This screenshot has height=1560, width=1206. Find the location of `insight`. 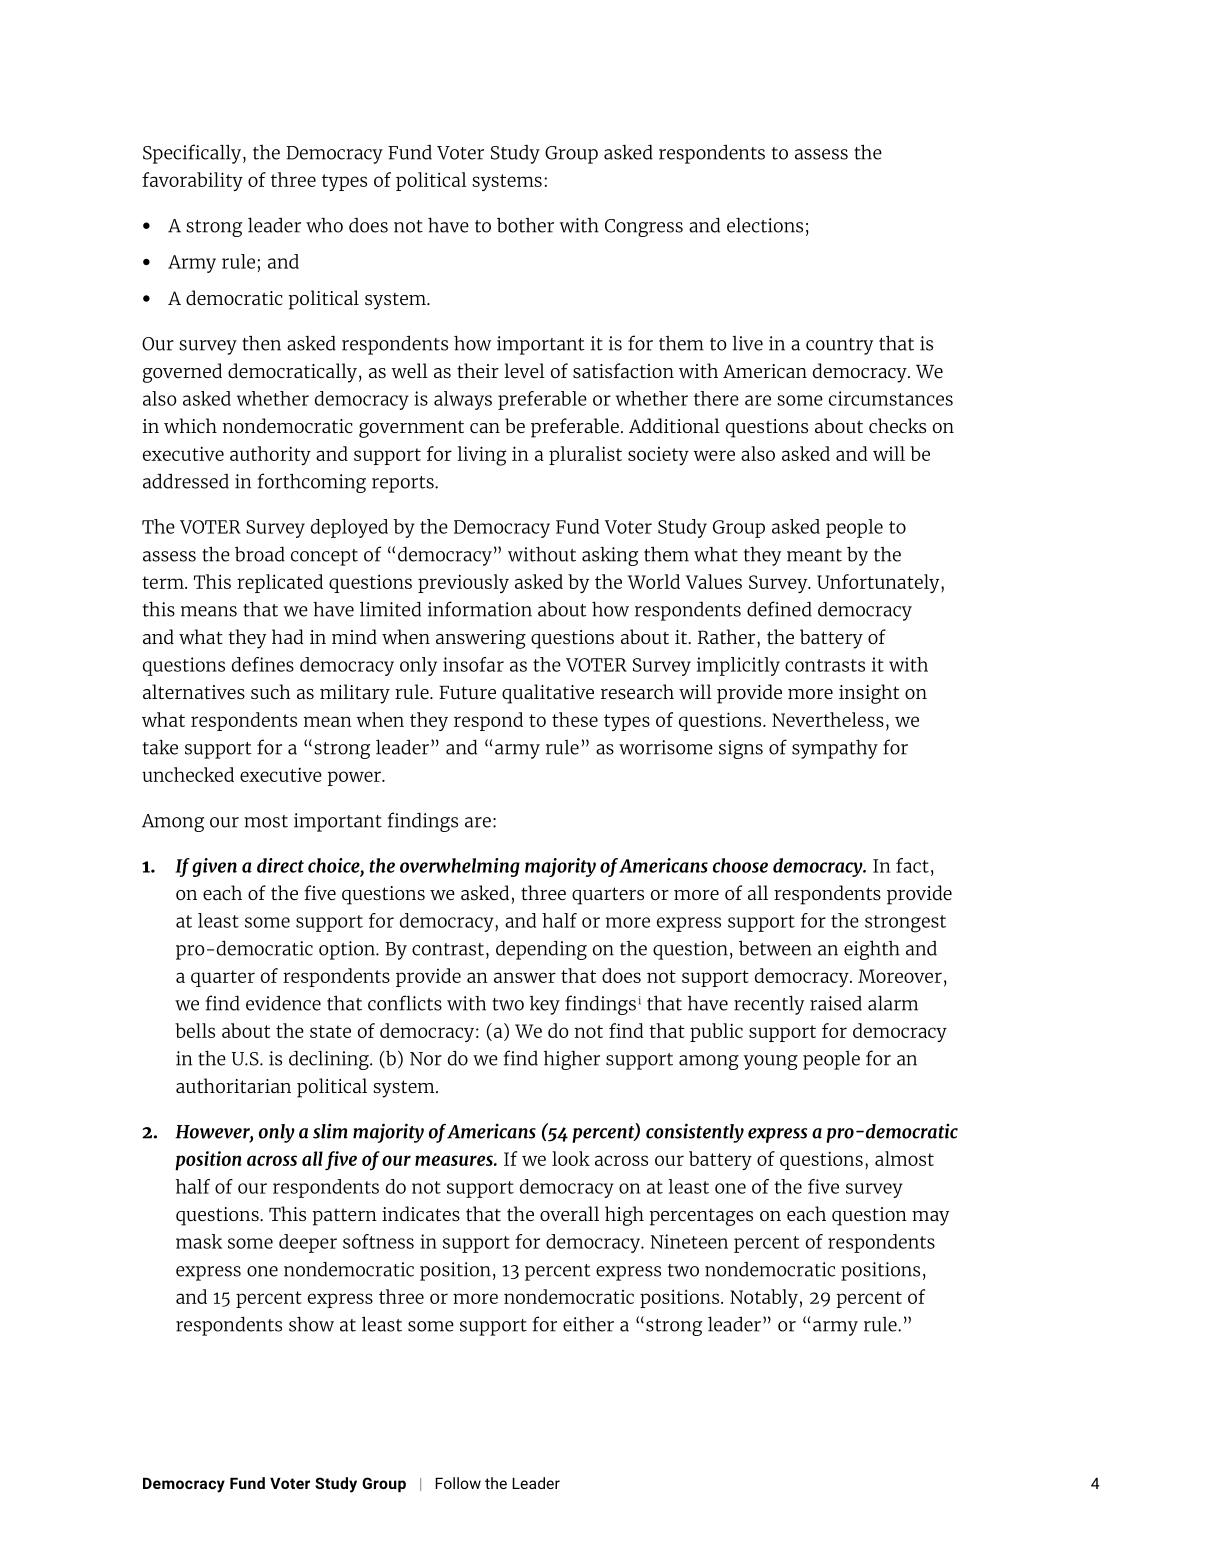

insight is located at coordinates (869, 694).
